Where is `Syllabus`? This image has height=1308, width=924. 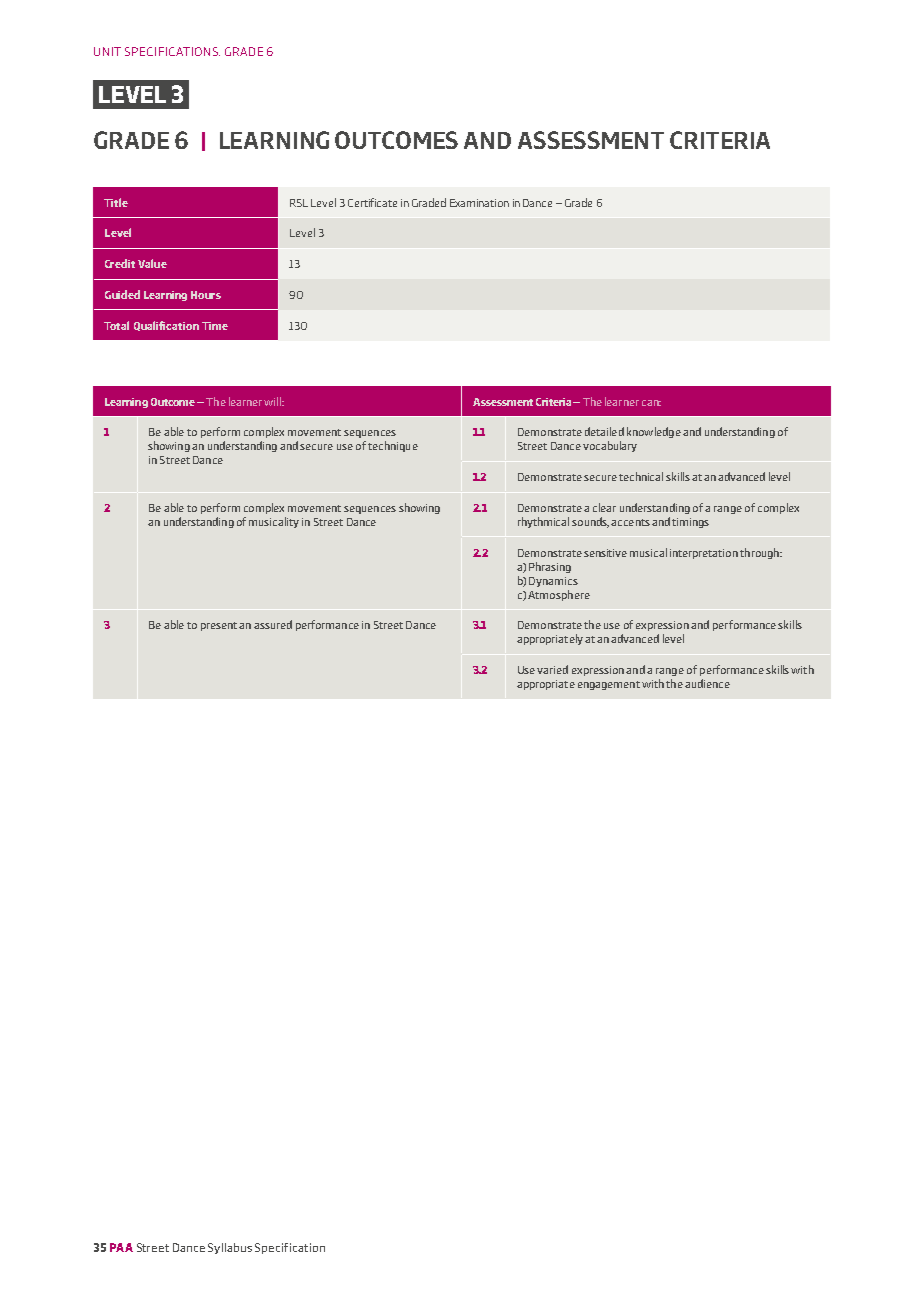
Syllabus is located at coordinates (230, 1248).
